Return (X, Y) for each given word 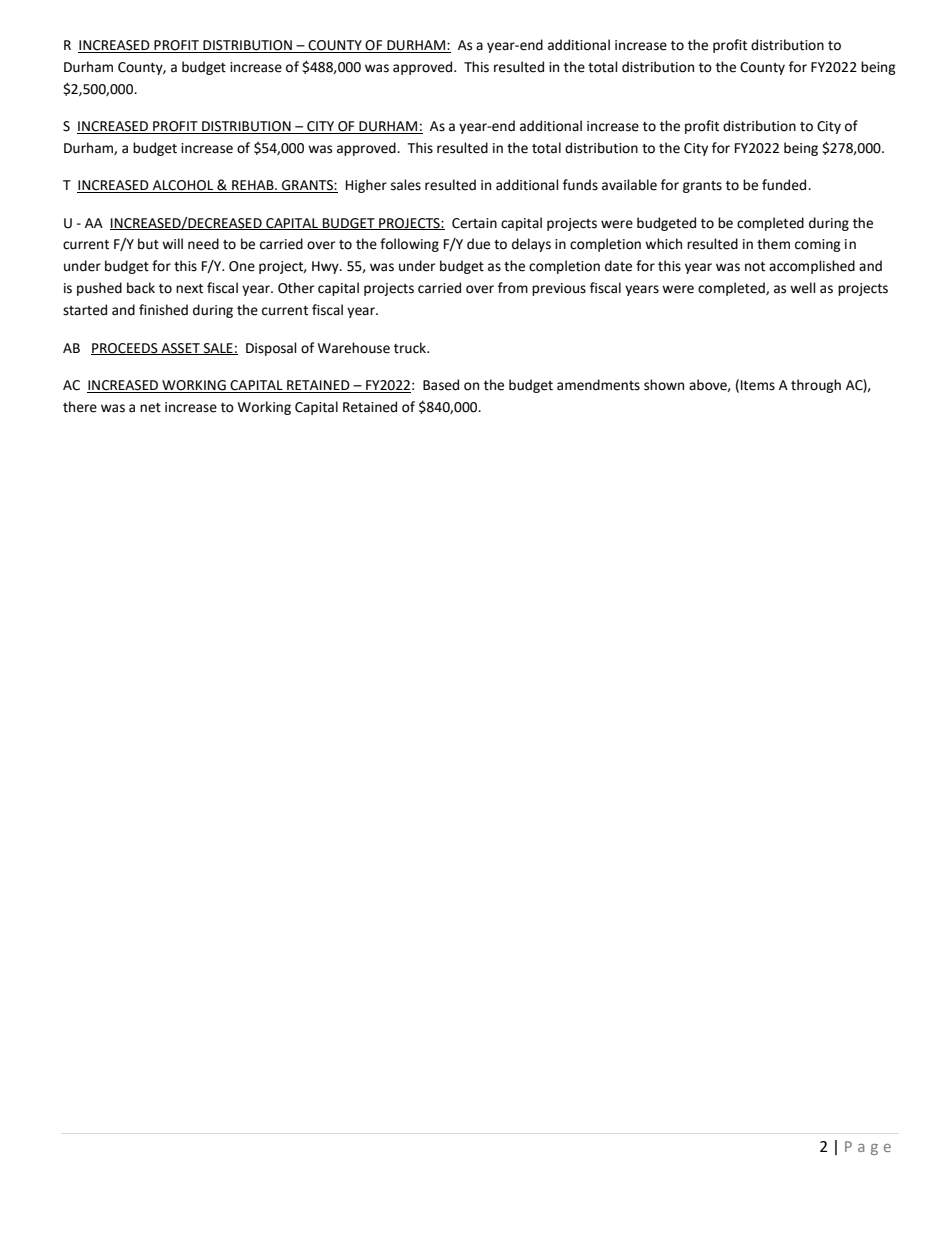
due (478, 244)
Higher (366, 186)
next (189, 289)
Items (758, 385)
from (513, 288)
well (803, 288)
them (773, 244)
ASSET (180, 349)
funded (785, 185)
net (150, 408)
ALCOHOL (183, 186)
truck (411, 348)
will (172, 243)
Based (441, 385)
